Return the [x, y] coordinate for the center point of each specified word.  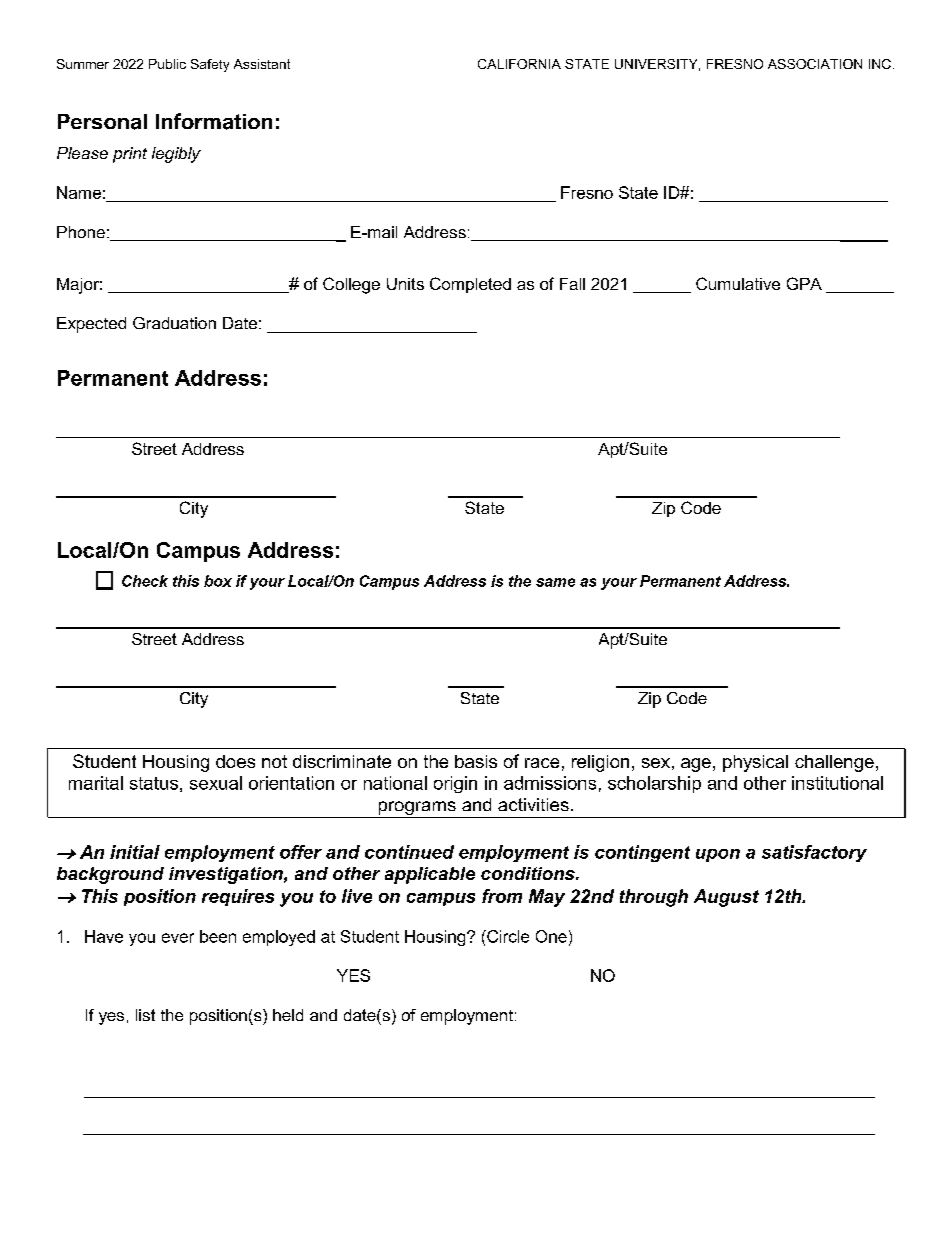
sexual [216, 783]
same [555, 582]
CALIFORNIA [519, 64]
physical [755, 763]
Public [167, 64]
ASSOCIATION [815, 64]
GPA [804, 283]
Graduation [174, 323]
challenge [834, 763]
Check [145, 581]
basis [476, 761]
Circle [507, 936]
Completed [470, 285]
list [145, 1015]
